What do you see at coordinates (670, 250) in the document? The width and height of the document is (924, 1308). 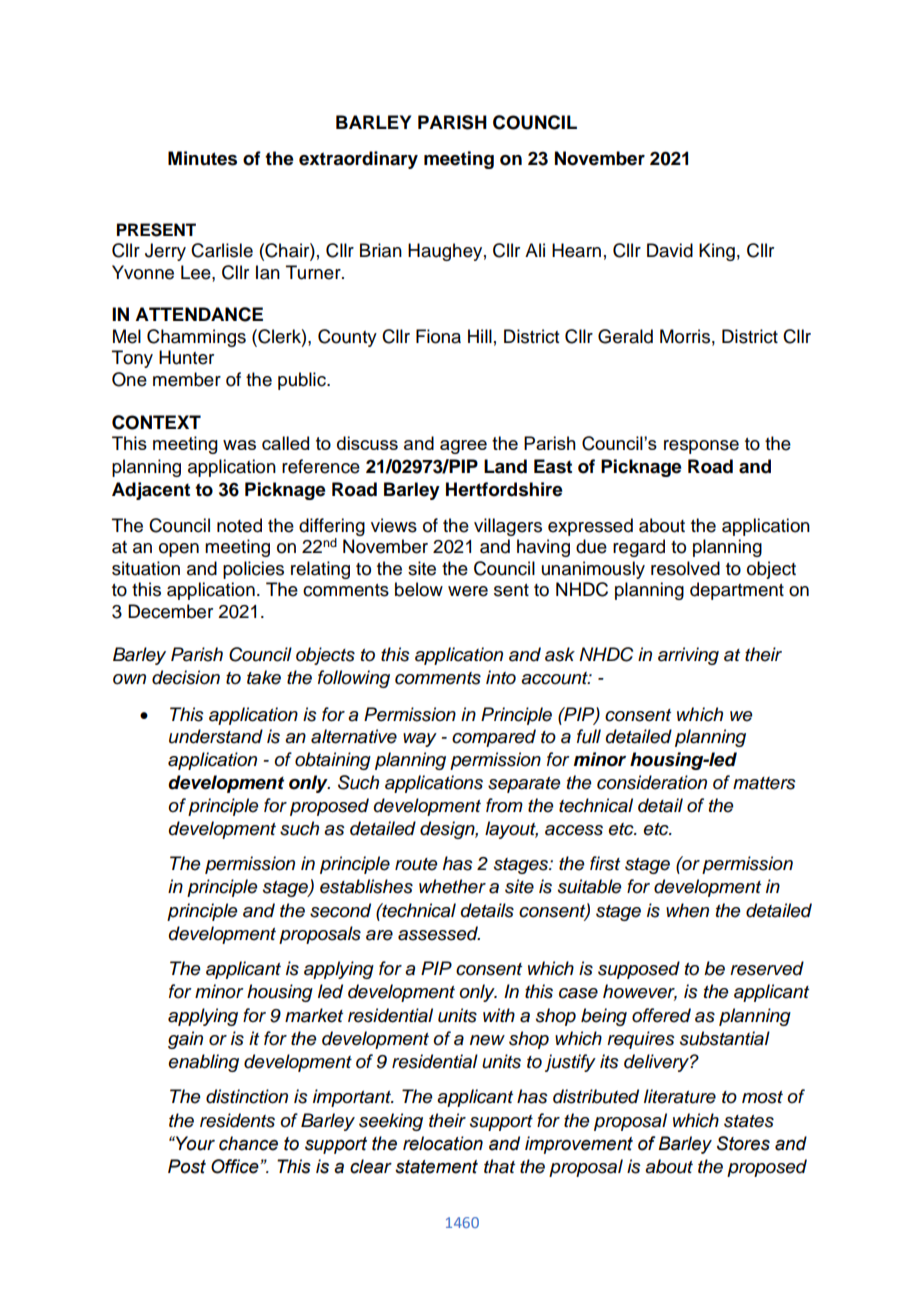 I see `David` at bounding box center [670, 250].
